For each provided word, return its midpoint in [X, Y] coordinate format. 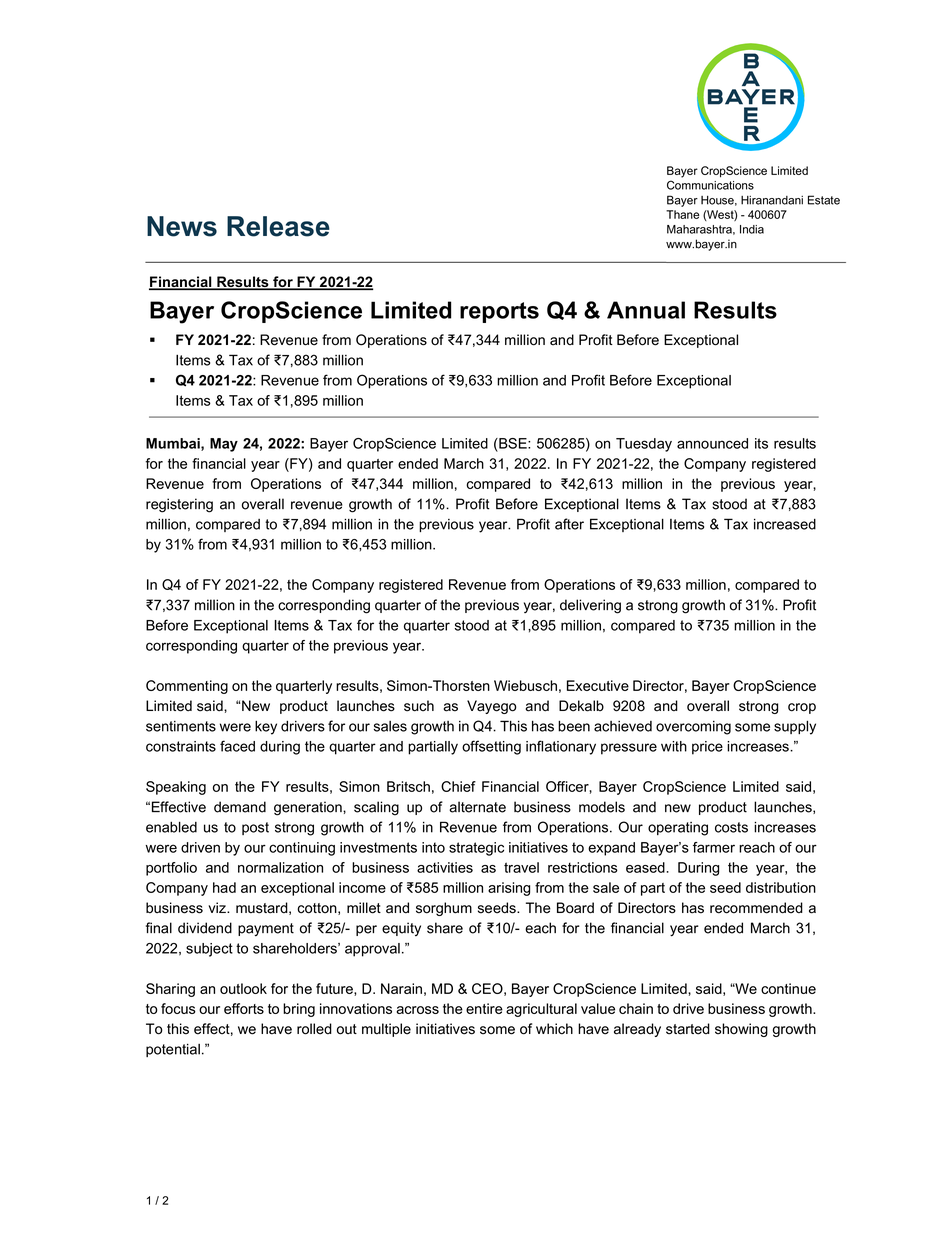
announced [712, 443]
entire [484, 1008]
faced [237, 746]
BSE [513, 443]
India [752, 229]
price [707, 748]
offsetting [491, 747]
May [224, 445]
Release [278, 226]
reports [499, 312]
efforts [244, 1008]
